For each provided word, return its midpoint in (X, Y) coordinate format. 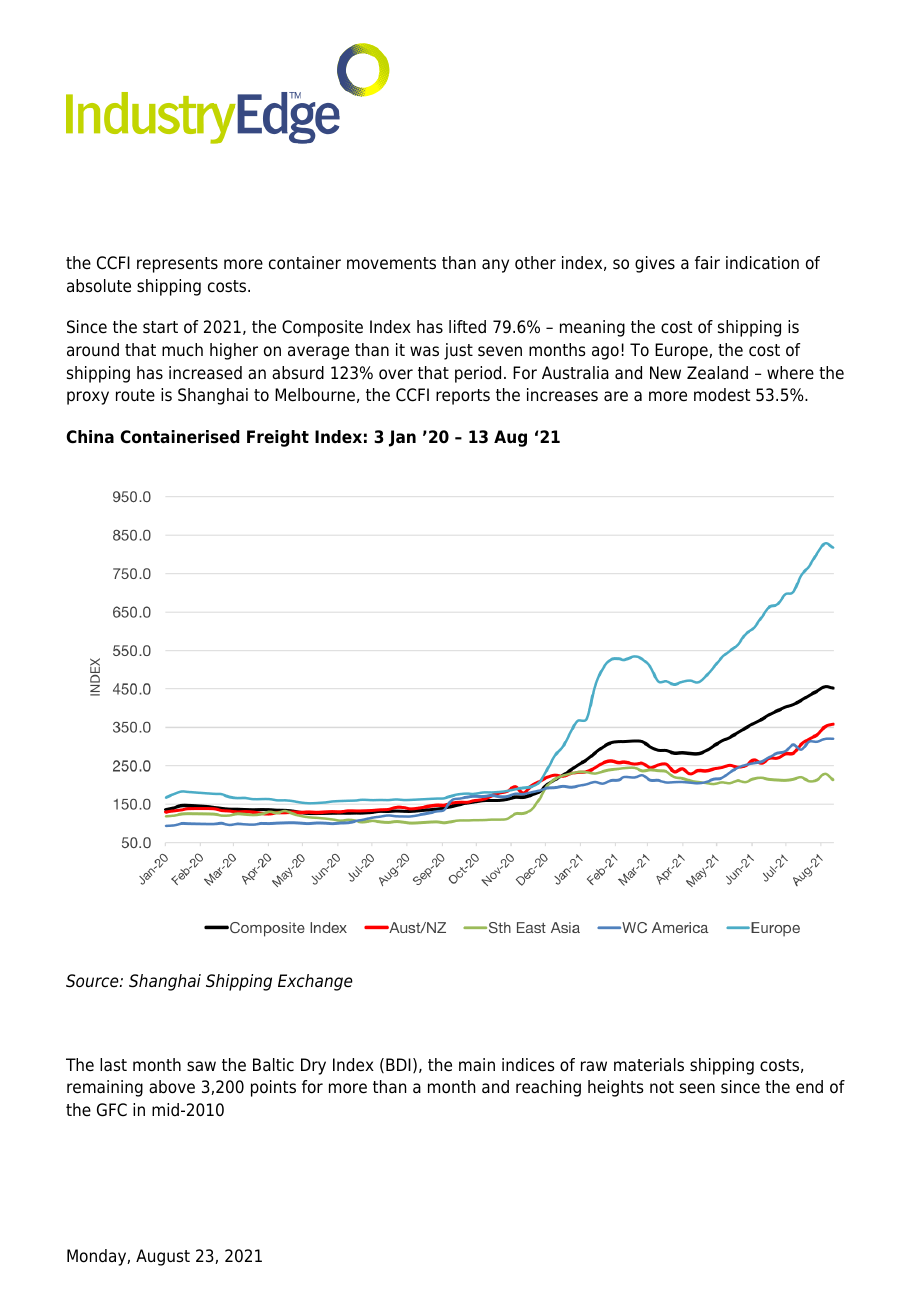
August (163, 1257)
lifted (467, 327)
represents (177, 265)
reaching (548, 1088)
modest (722, 395)
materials (649, 1065)
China (90, 437)
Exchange (315, 982)
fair (707, 262)
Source (93, 981)
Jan (402, 438)
